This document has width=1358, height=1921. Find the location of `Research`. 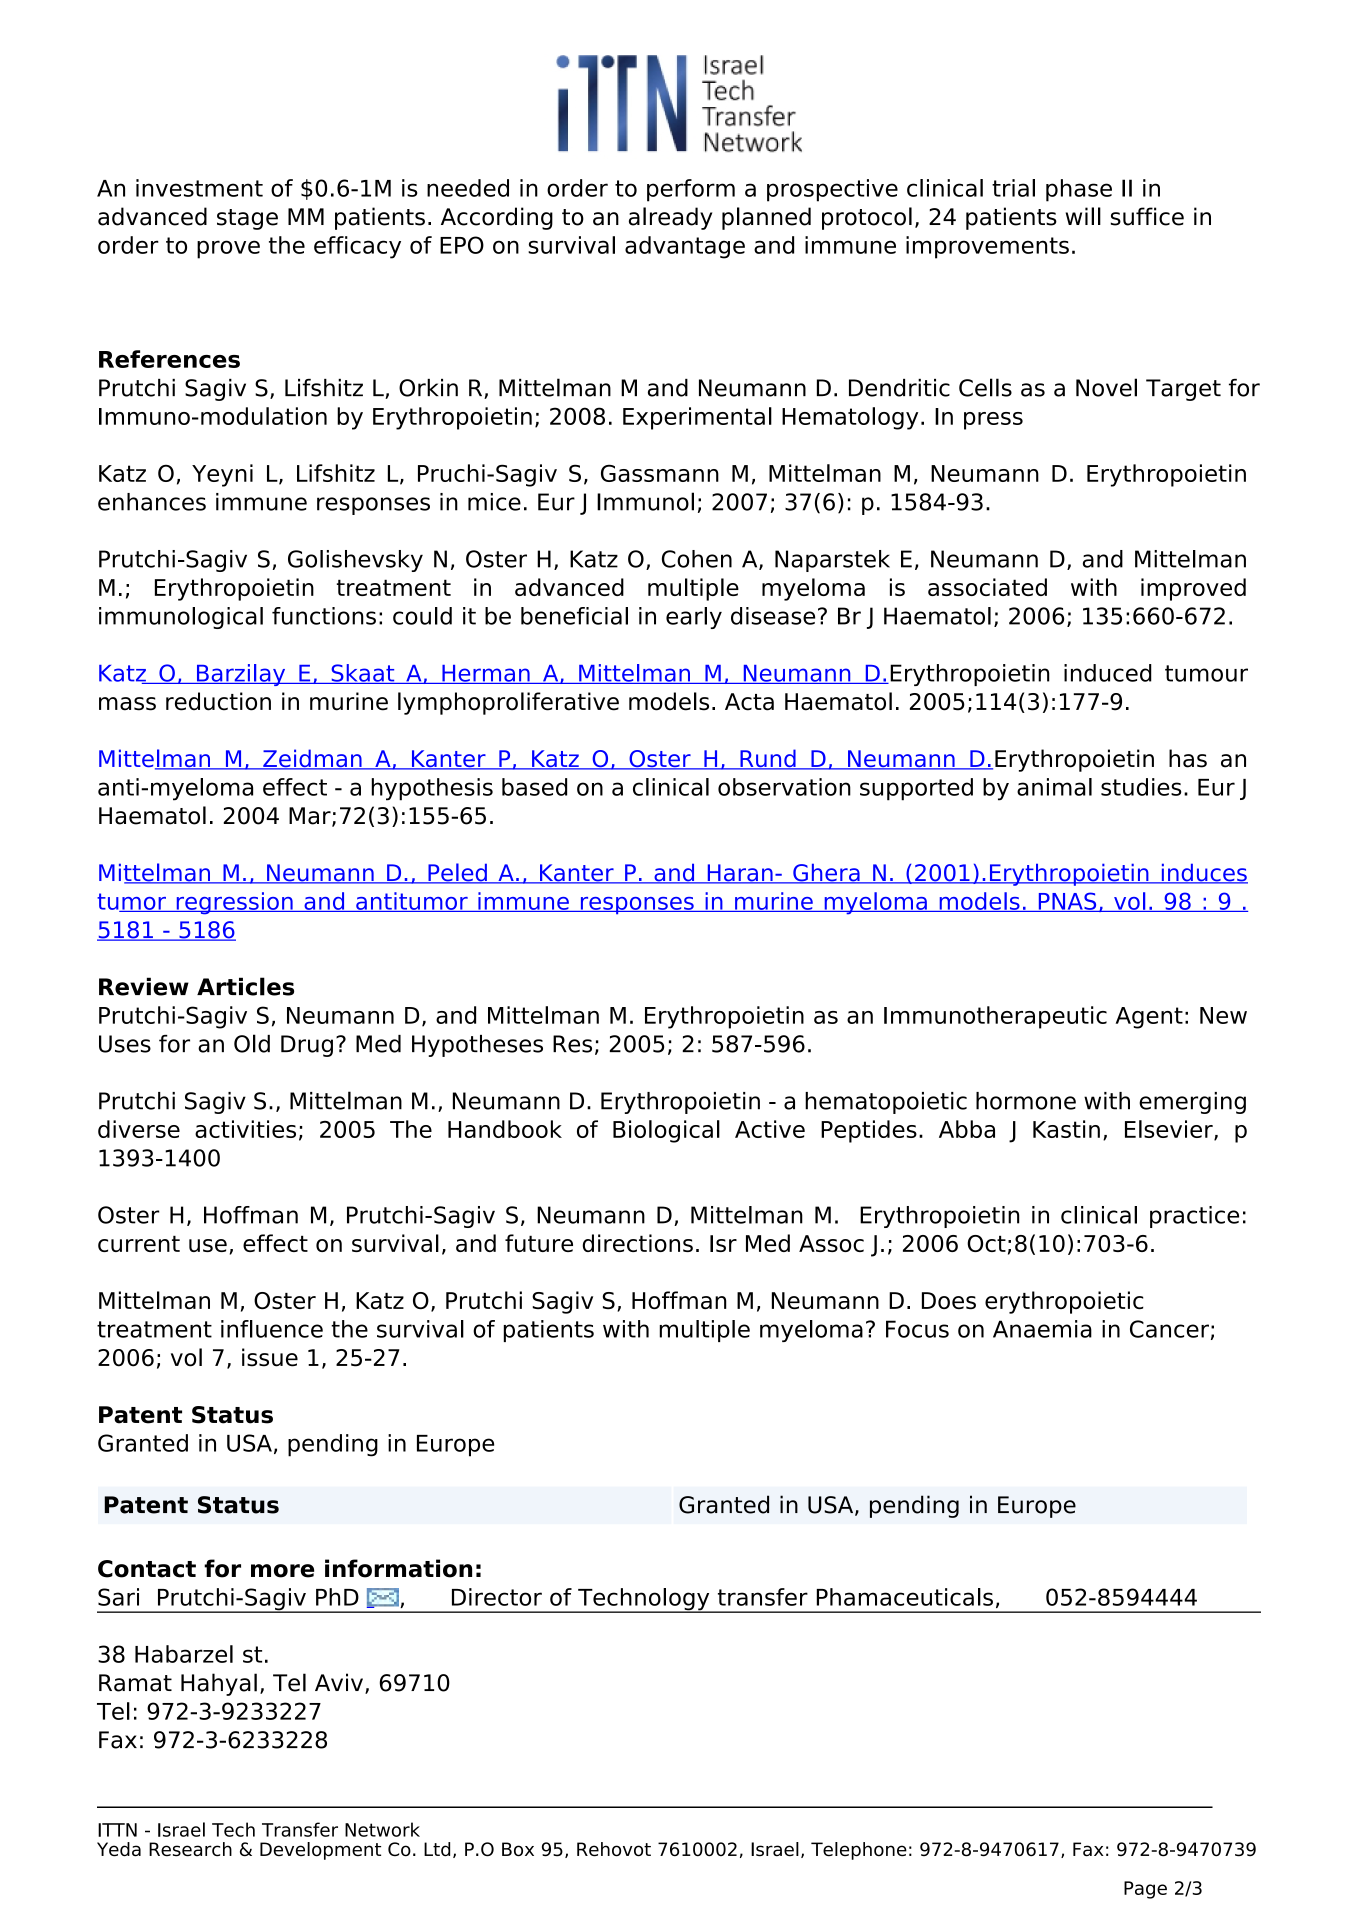

Research is located at coordinates (190, 1849).
